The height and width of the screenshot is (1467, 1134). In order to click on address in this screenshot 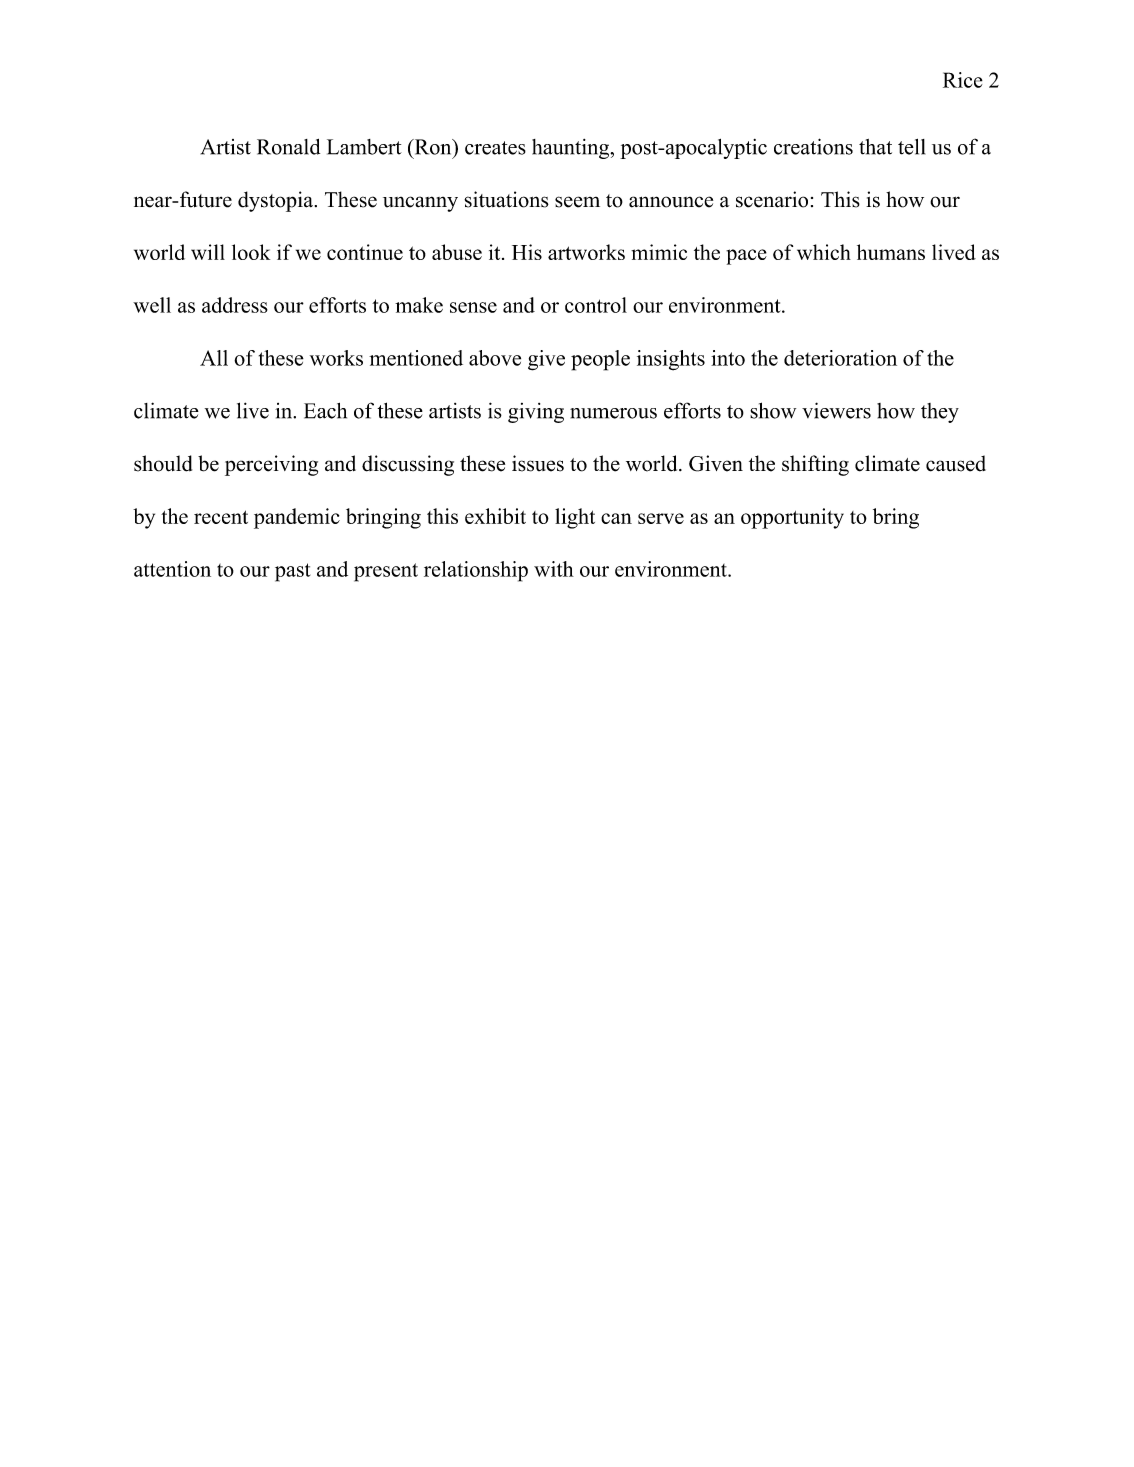, I will do `click(235, 305)`.
